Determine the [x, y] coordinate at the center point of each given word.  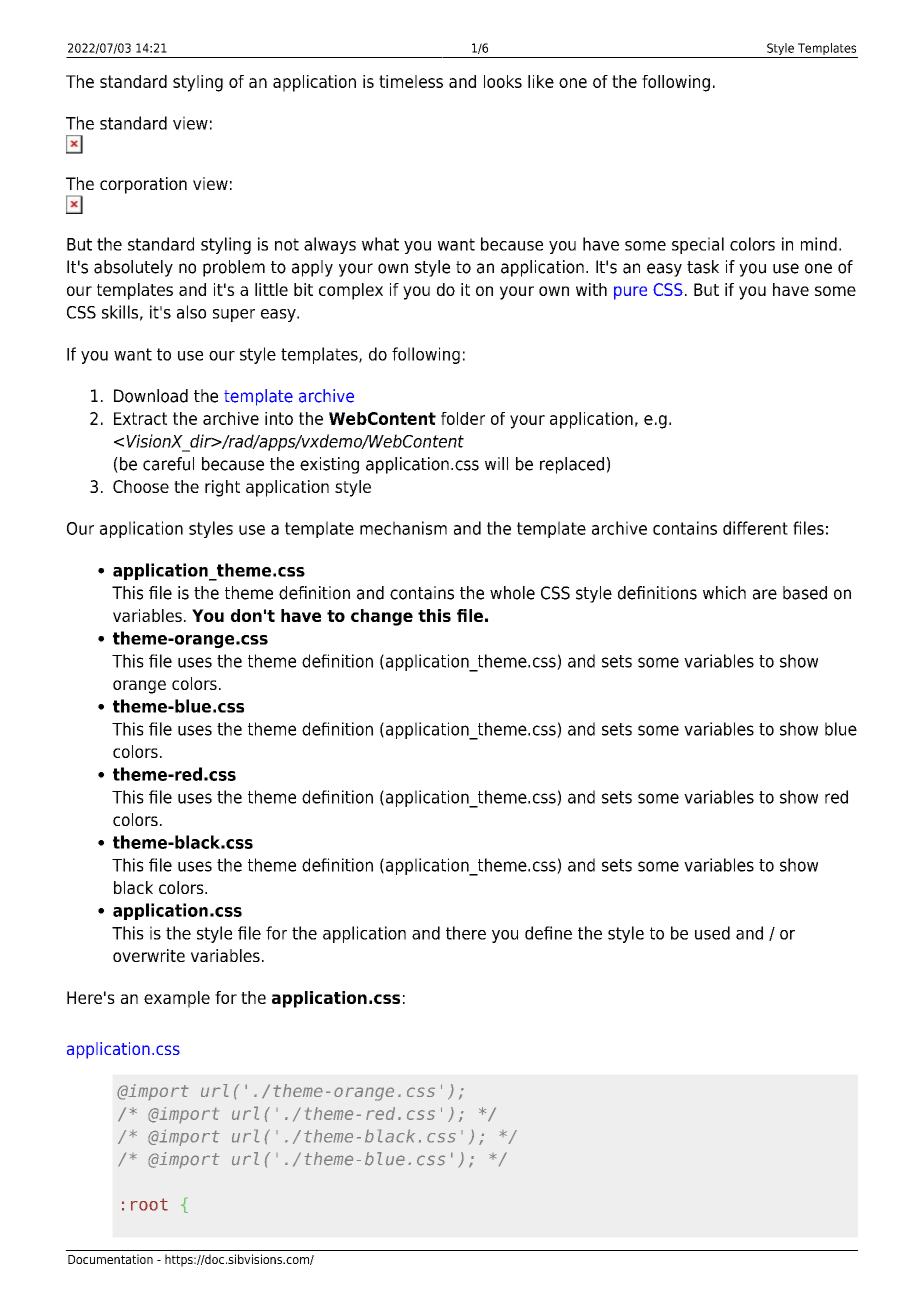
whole [512, 593]
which [724, 593]
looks [503, 81]
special [698, 245]
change [382, 617]
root [149, 1204]
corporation [143, 185]
